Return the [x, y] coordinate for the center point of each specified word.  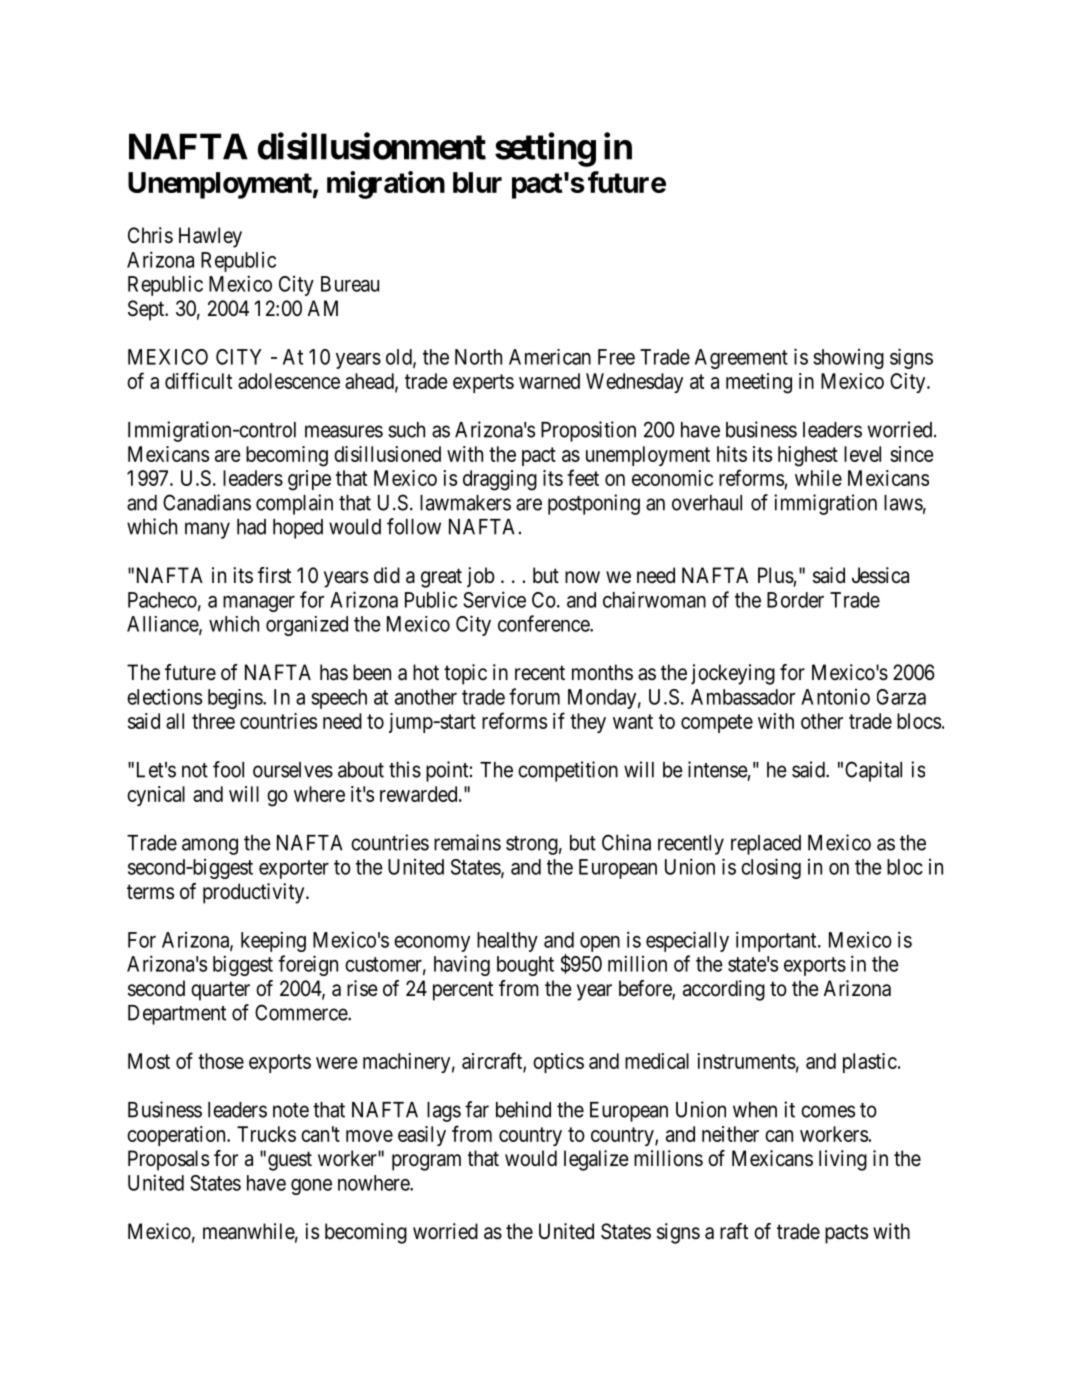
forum [534, 696]
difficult [198, 380]
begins [236, 699]
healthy [507, 942]
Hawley [210, 237]
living [843, 1160]
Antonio [835, 697]
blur [477, 182]
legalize [596, 1160]
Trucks [266, 1134]
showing [848, 359]
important [777, 941]
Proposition [588, 431]
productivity [255, 893]
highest [808, 456]
